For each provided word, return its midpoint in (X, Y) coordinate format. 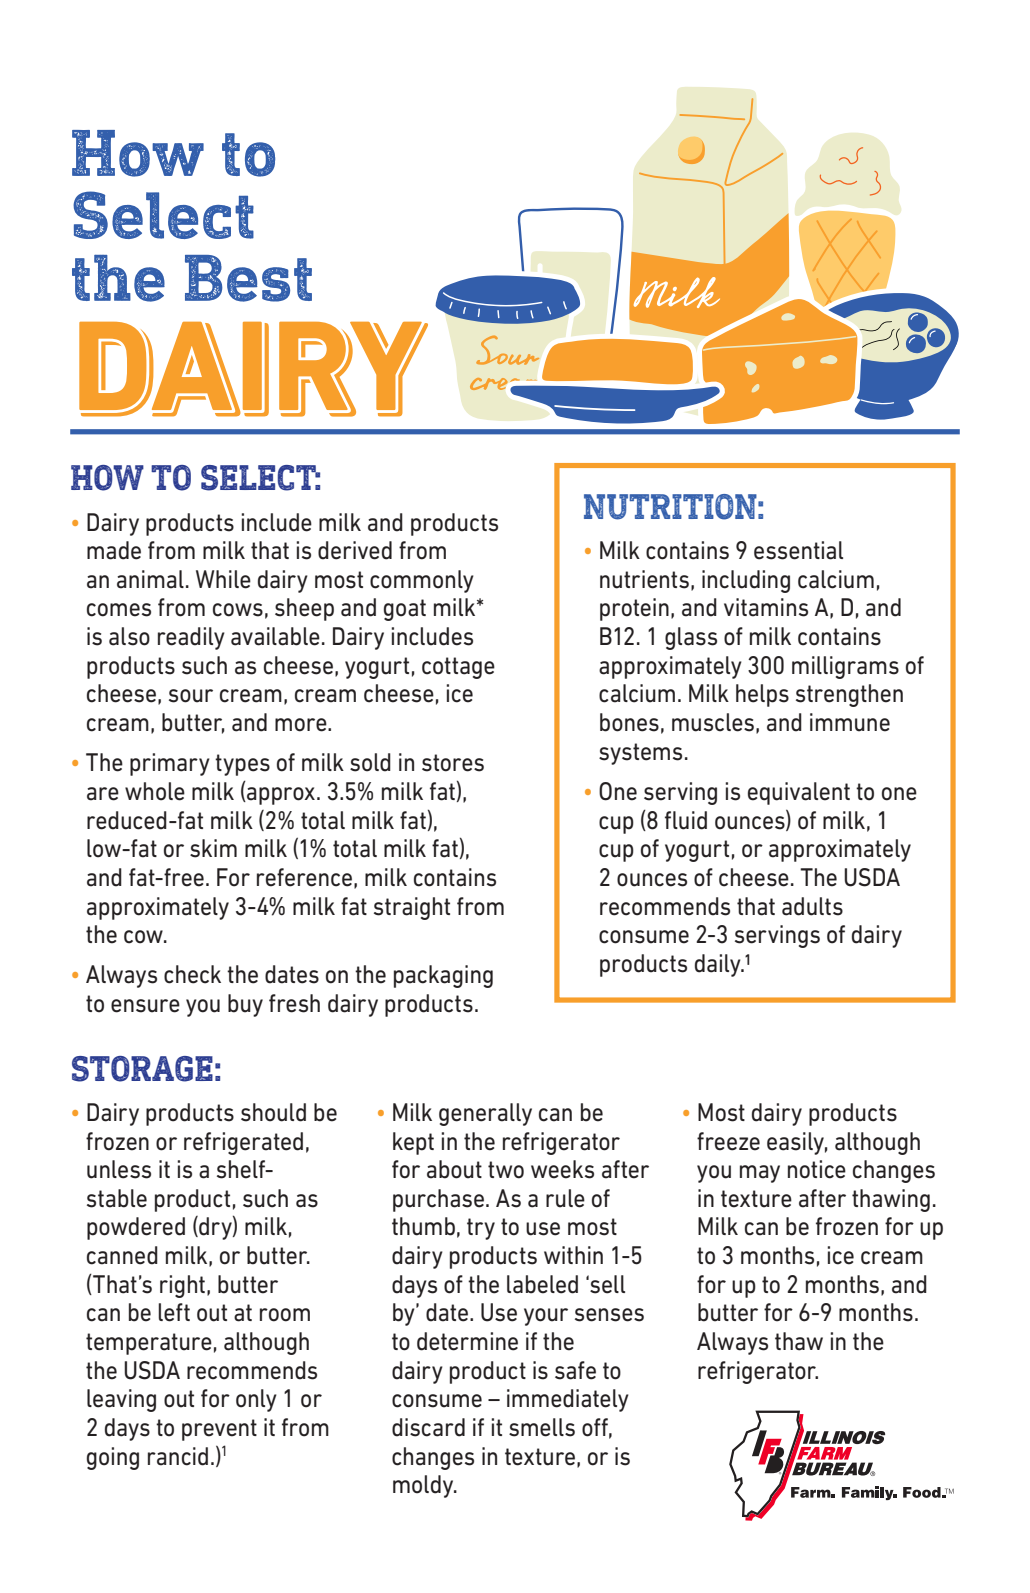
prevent (219, 1430)
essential (798, 550)
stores (453, 763)
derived (355, 550)
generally (485, 1114)
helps (762, 695)
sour (191, 696)
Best (248, 278)
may (760, 1174)
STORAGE (142, 1069)
